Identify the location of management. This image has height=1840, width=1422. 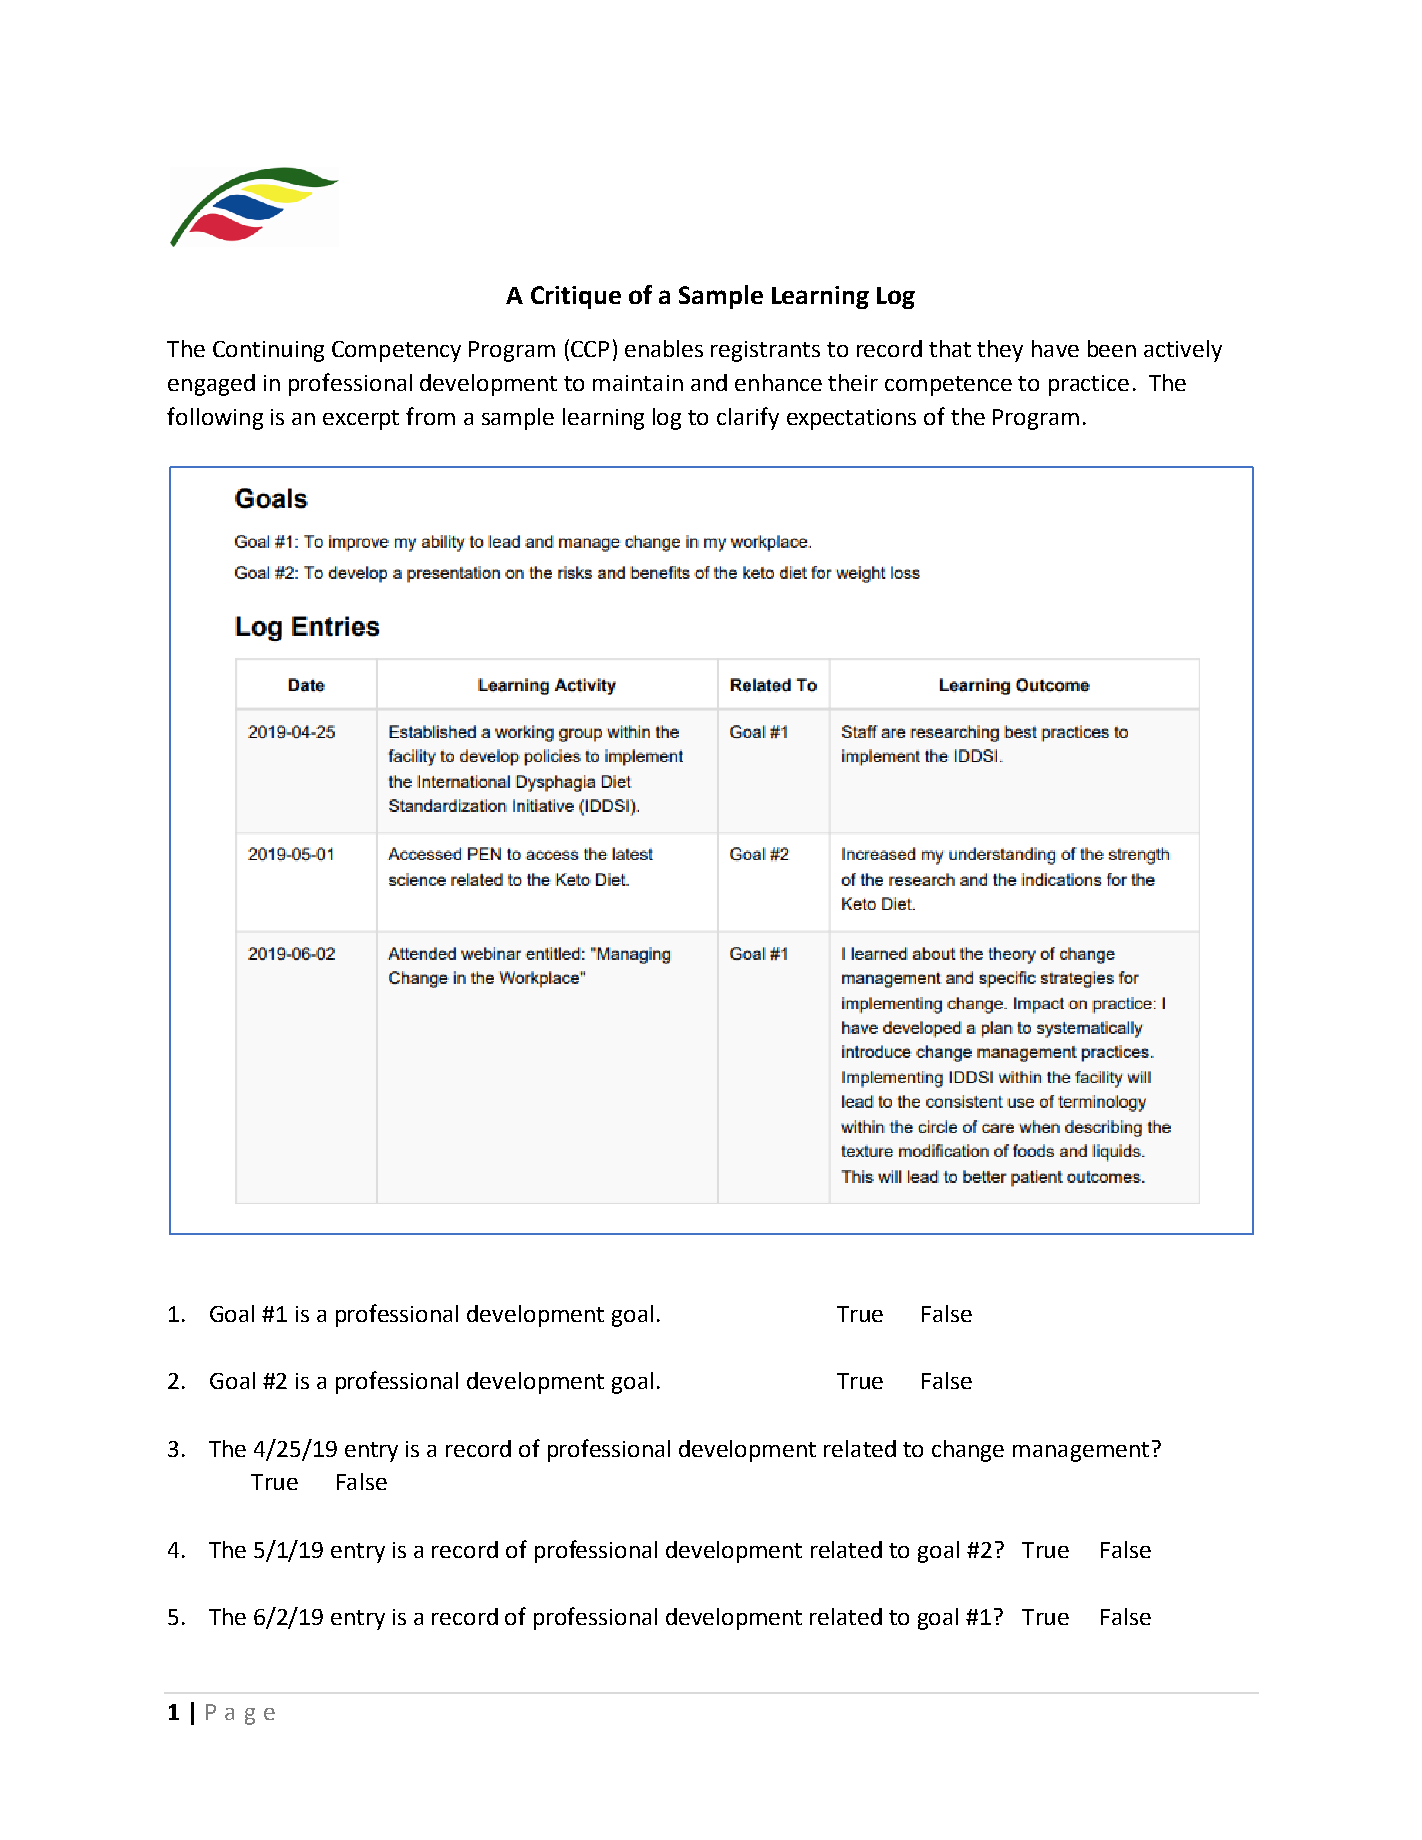
(1081, 1452).
